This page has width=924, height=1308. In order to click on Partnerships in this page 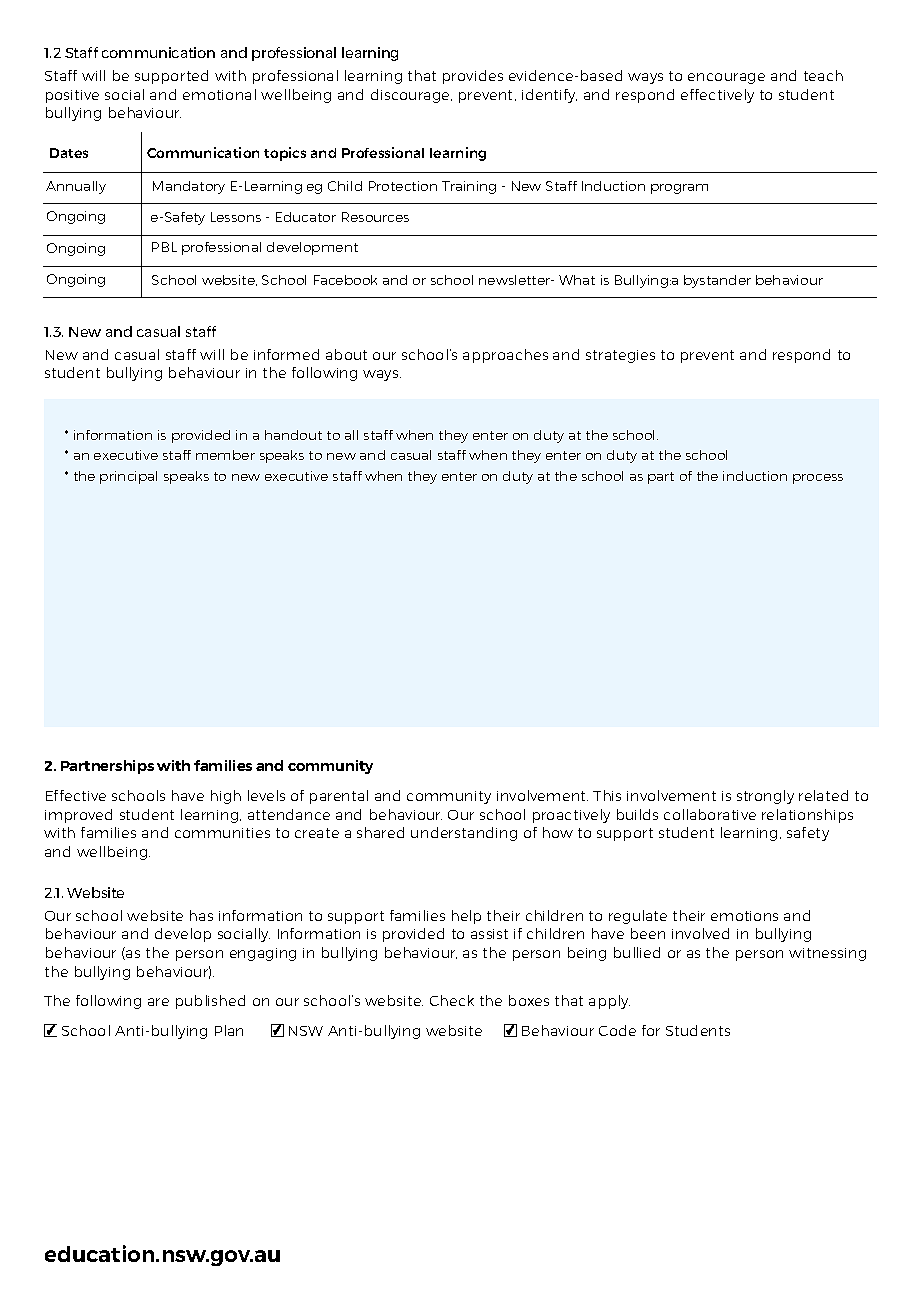, I will do `click(107, 767)`.
